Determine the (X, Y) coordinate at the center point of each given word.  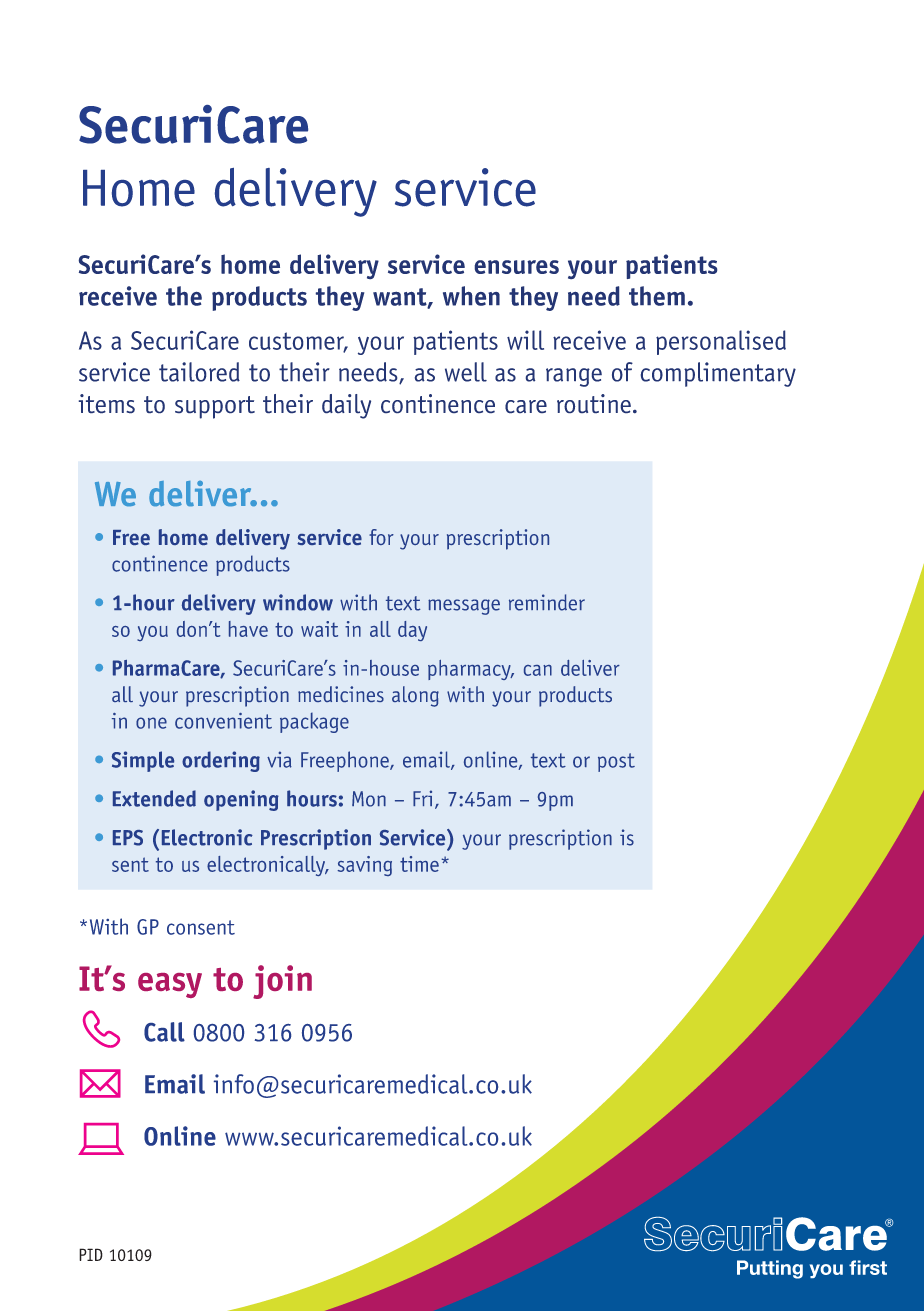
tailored (199, 372)
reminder (547, 602)
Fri (422, 798)
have (248, 629)
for (381, 537)
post (616, 762)
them (657, 296)
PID (91, 1254)
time (419, 864)
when (471, 296)
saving (364, 866)
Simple (143, 761)
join (282, 982)
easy (170, 985)
